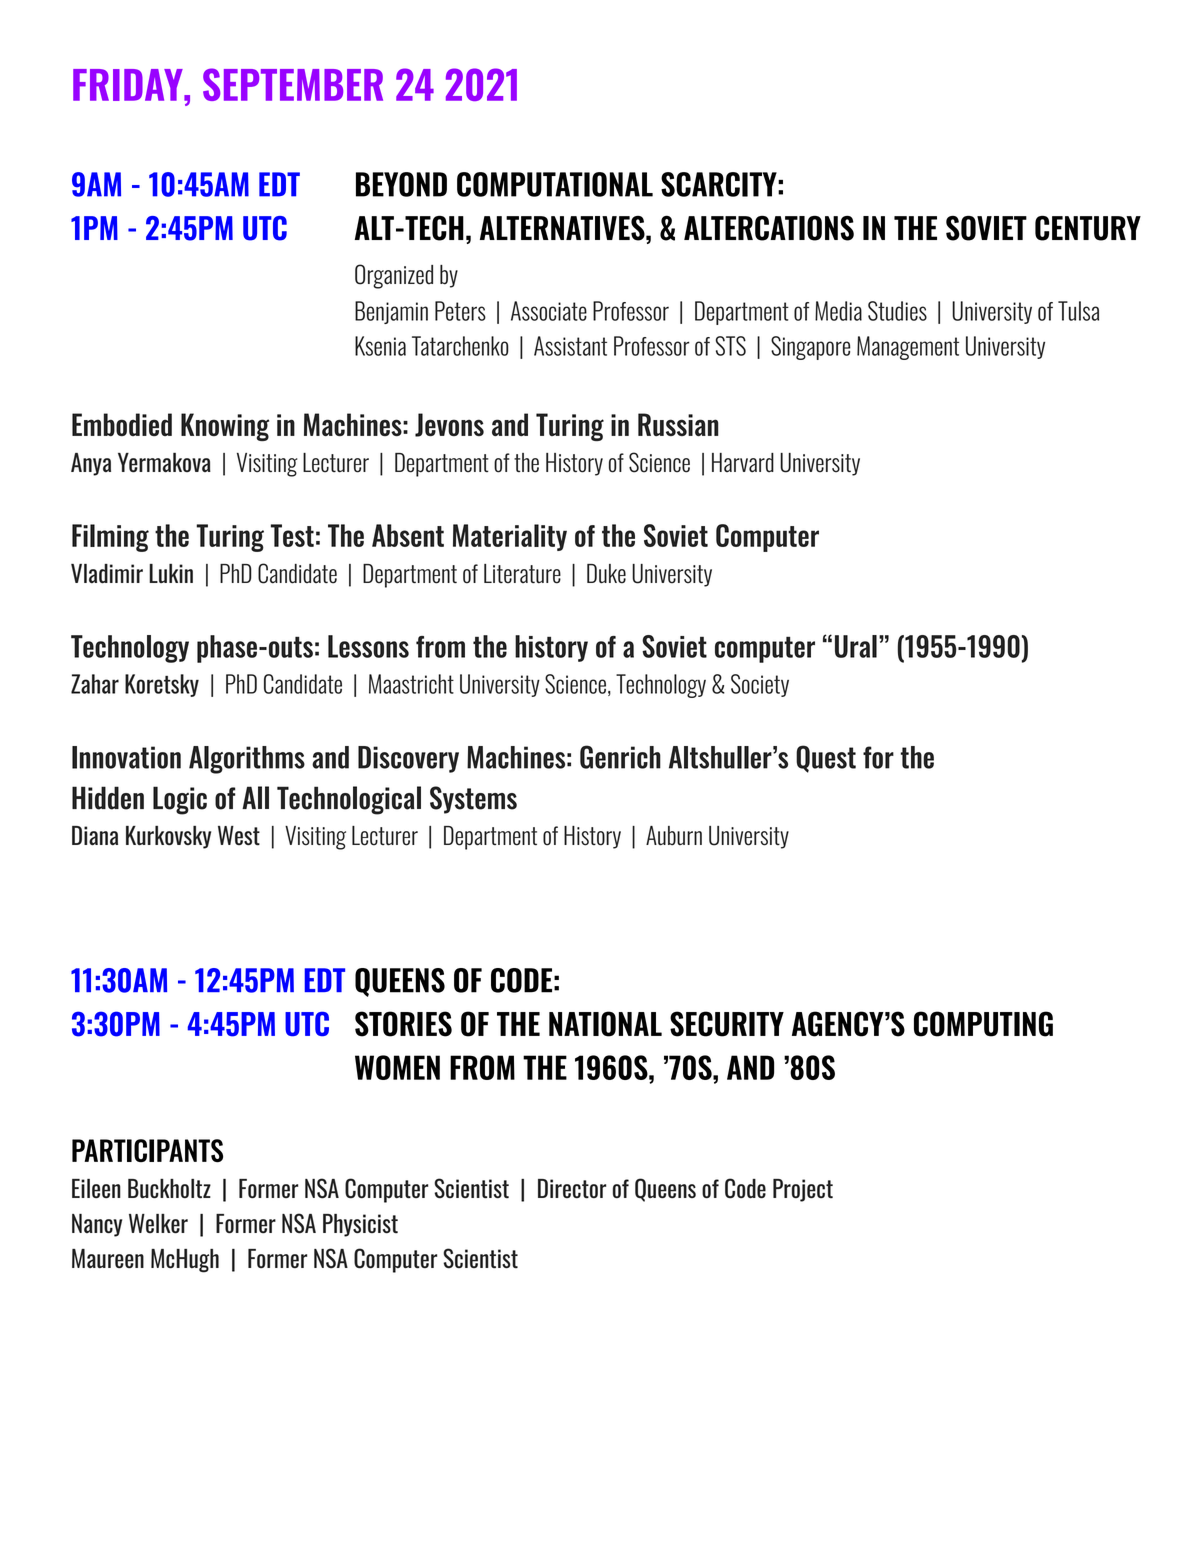 The width and height of the image is (1204, 1558). I want to click on West, so click(239, 836).
